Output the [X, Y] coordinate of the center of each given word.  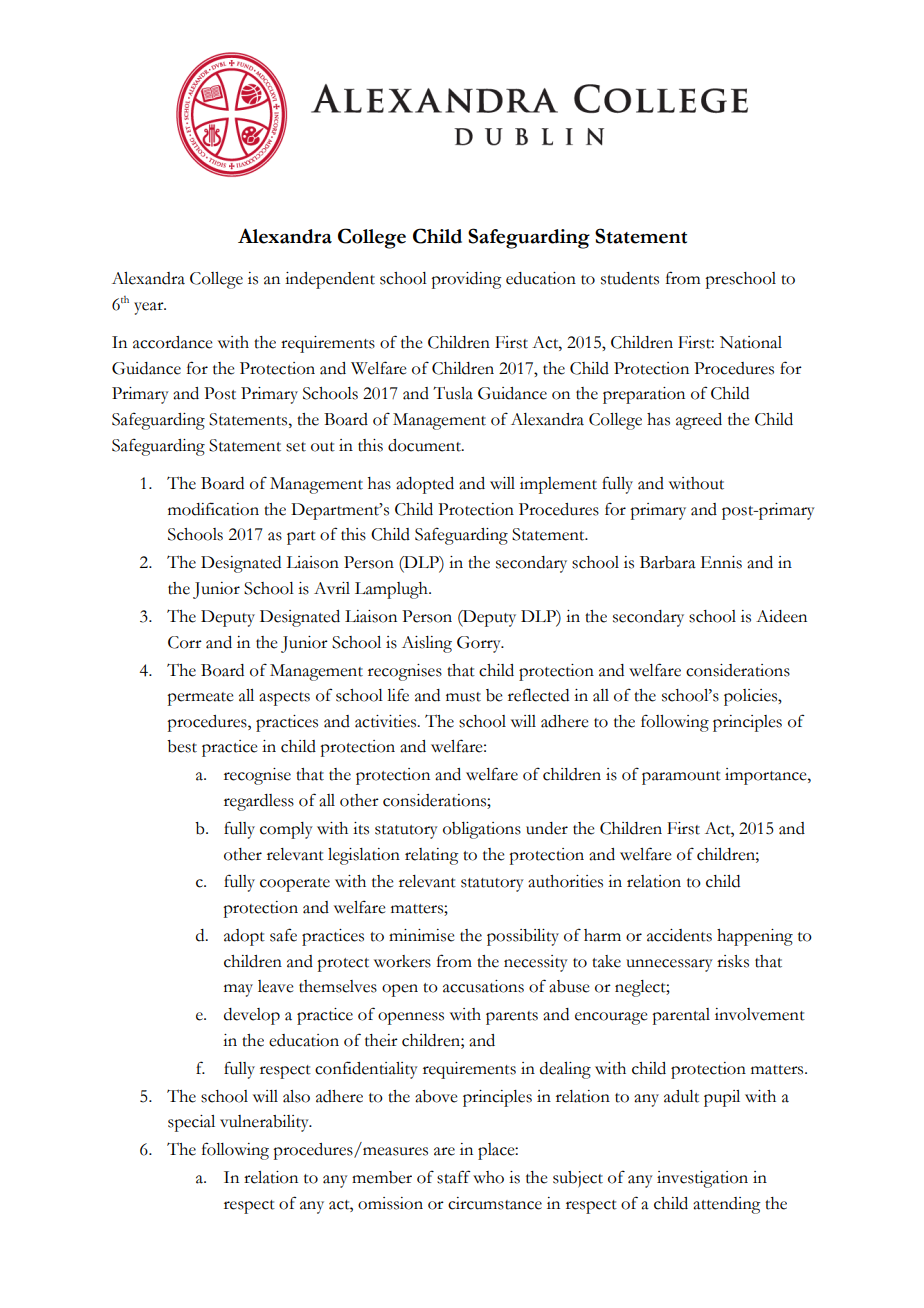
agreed [699, 421]
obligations [482, 830]
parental [681, 1016]
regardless [259, 802]
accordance [172, 342]
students [630, 278]
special [191, 1123]
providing [466, 280]
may [238, 990]
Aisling [427, 644]
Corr [185, 642]
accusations [483, 986]
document [425, 445]
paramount [681, 778]
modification [213, 509]
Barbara [668, 562]
